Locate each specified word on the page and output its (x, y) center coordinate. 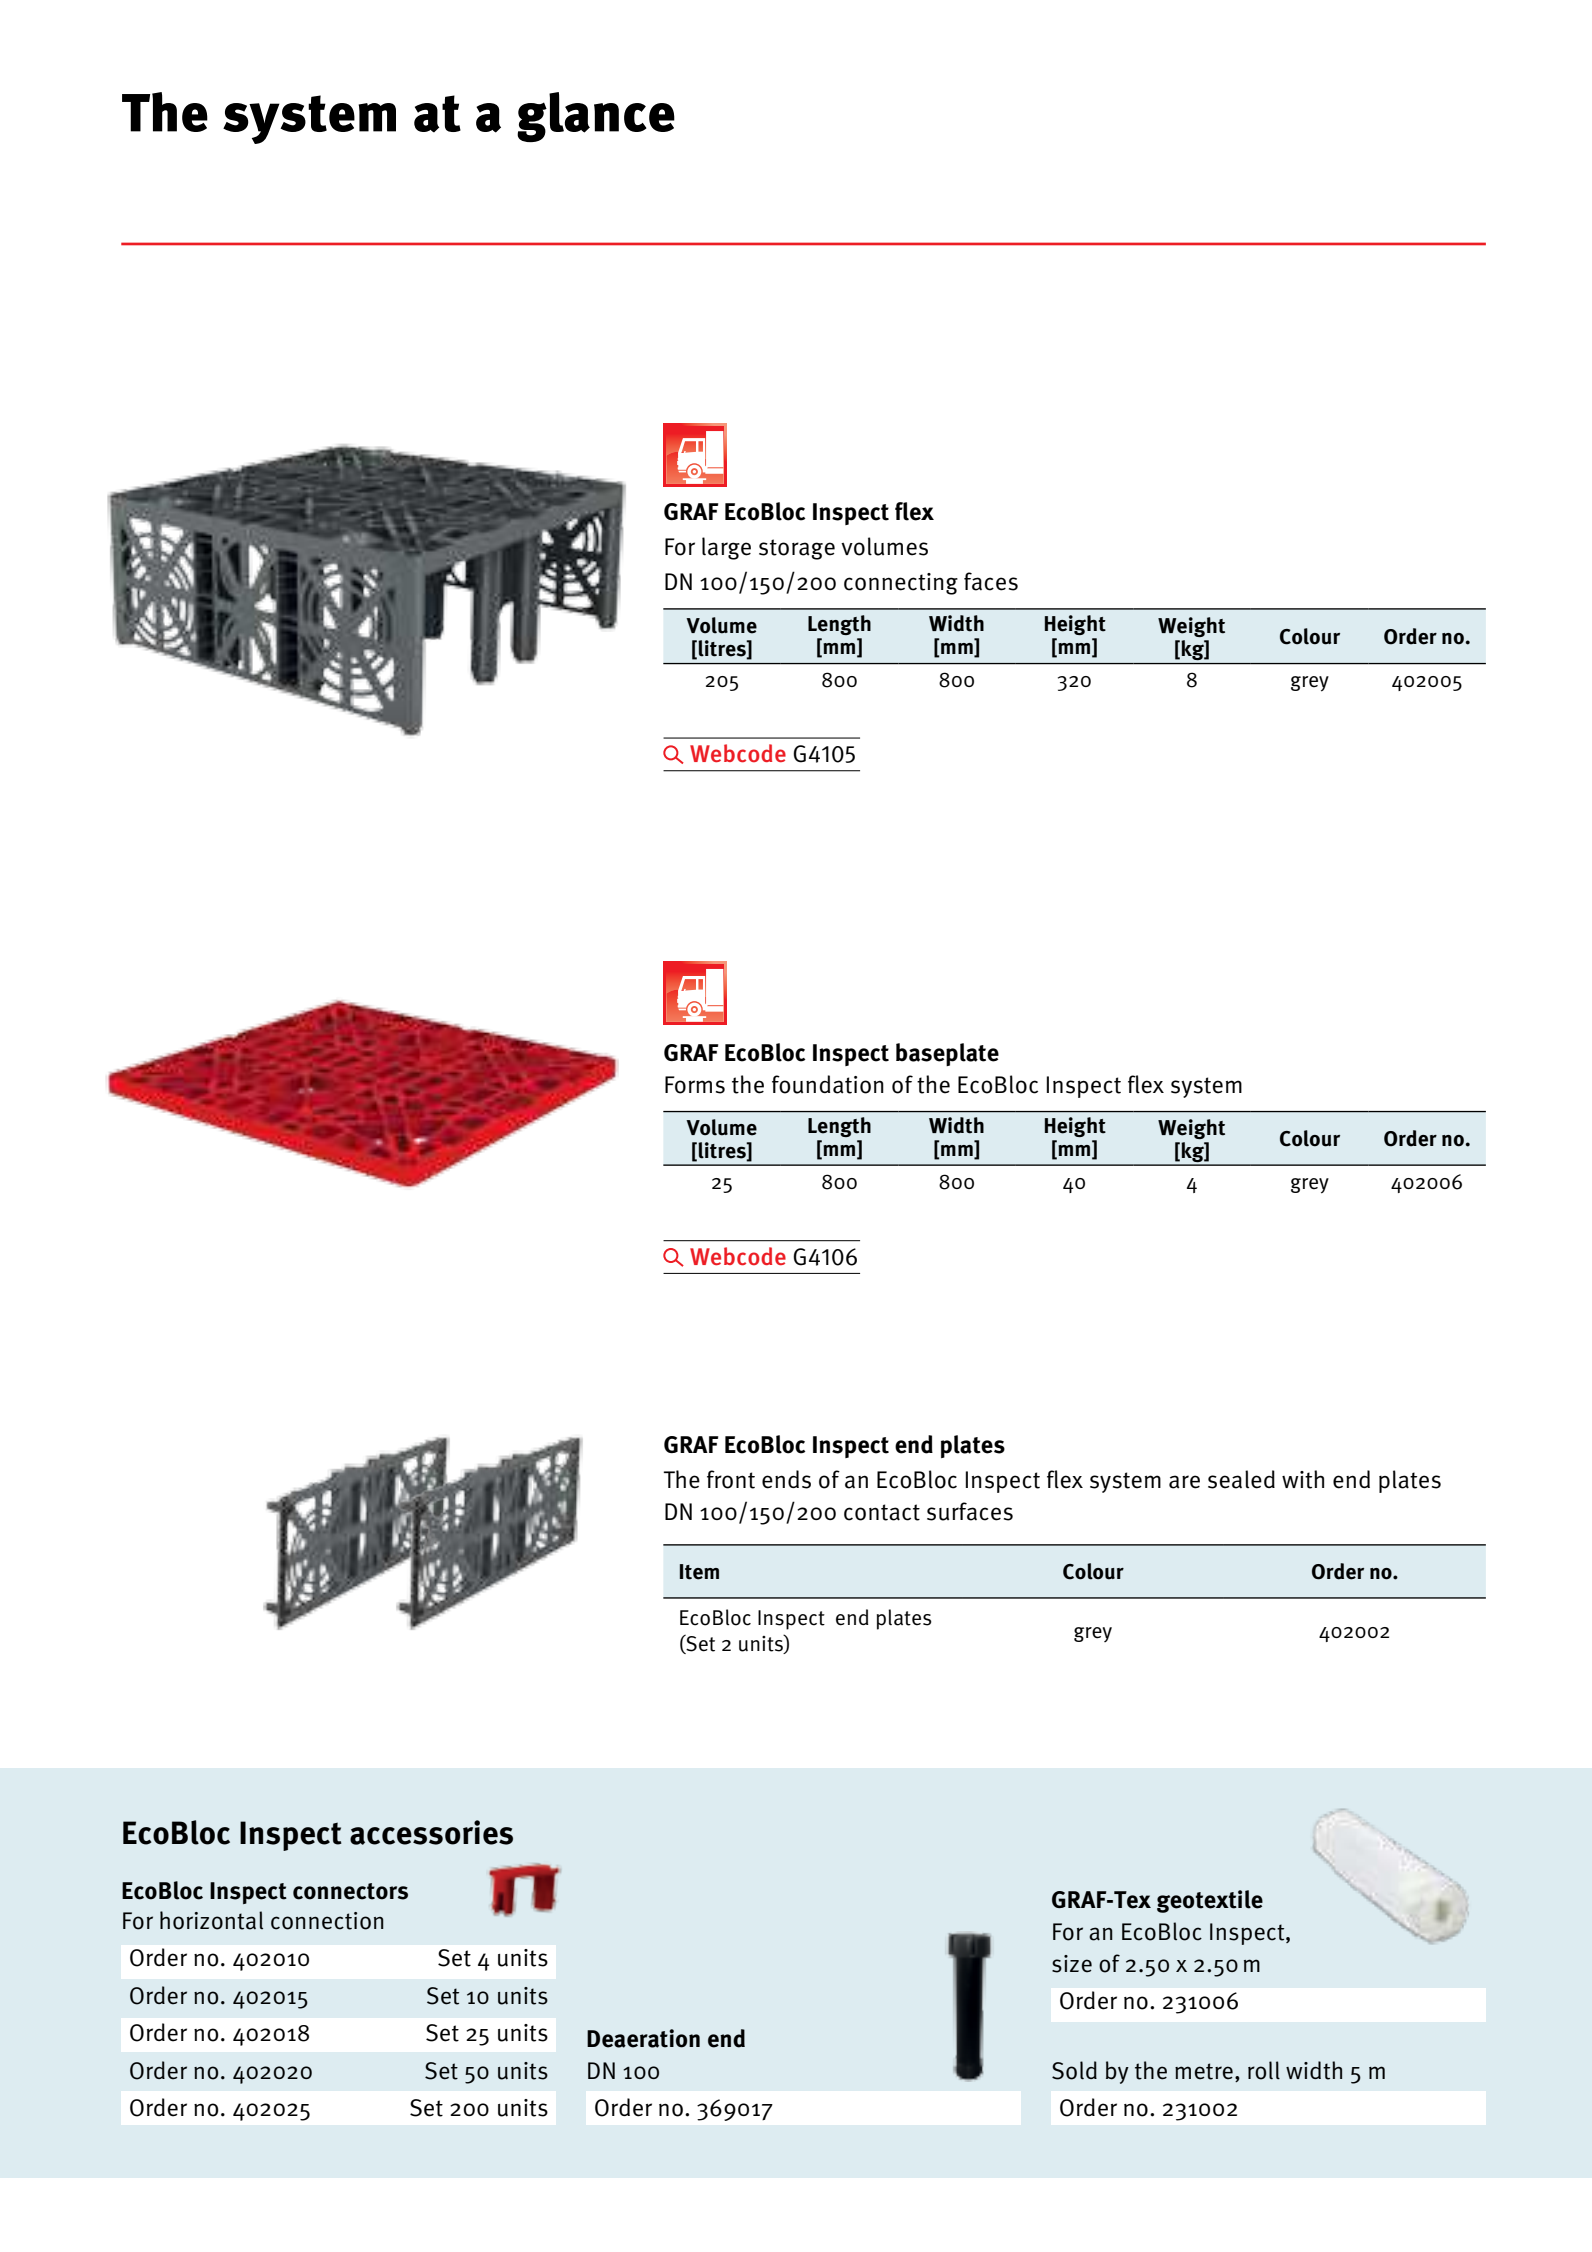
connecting (901, 584)
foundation (828, 1084)
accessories (431, 1832)
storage (797, 549)
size (1072, 1964)
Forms (695, 1085)
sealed (1241, 1479)
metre (1204, 2071)
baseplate (947, 1054)
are (1184, 1482)
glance (596, 117)
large (726, 548)
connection (327, 1921)
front (731, 1479)
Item (699, 1572)
